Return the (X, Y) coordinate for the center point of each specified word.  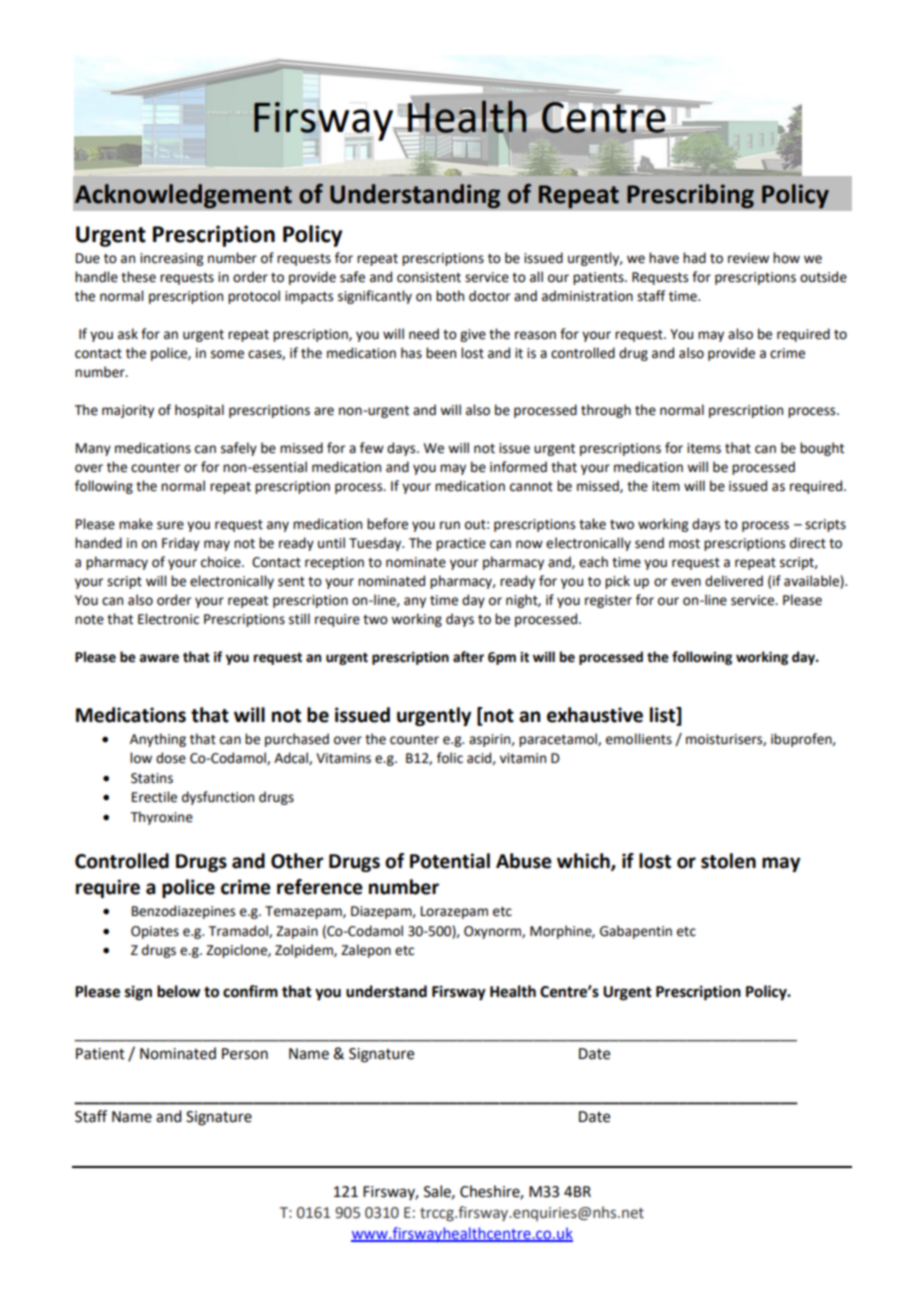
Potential (450, 861)
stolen (728, 861)
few (372, 448)
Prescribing (690, 196)
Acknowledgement (183, 196)
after (468, 657)
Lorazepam (454, 912)
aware (159, 658)
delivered (734, 581)
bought (822, 449)
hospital (199, 411)
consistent (429, 277)
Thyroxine (162, 818)
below (178, 991)
